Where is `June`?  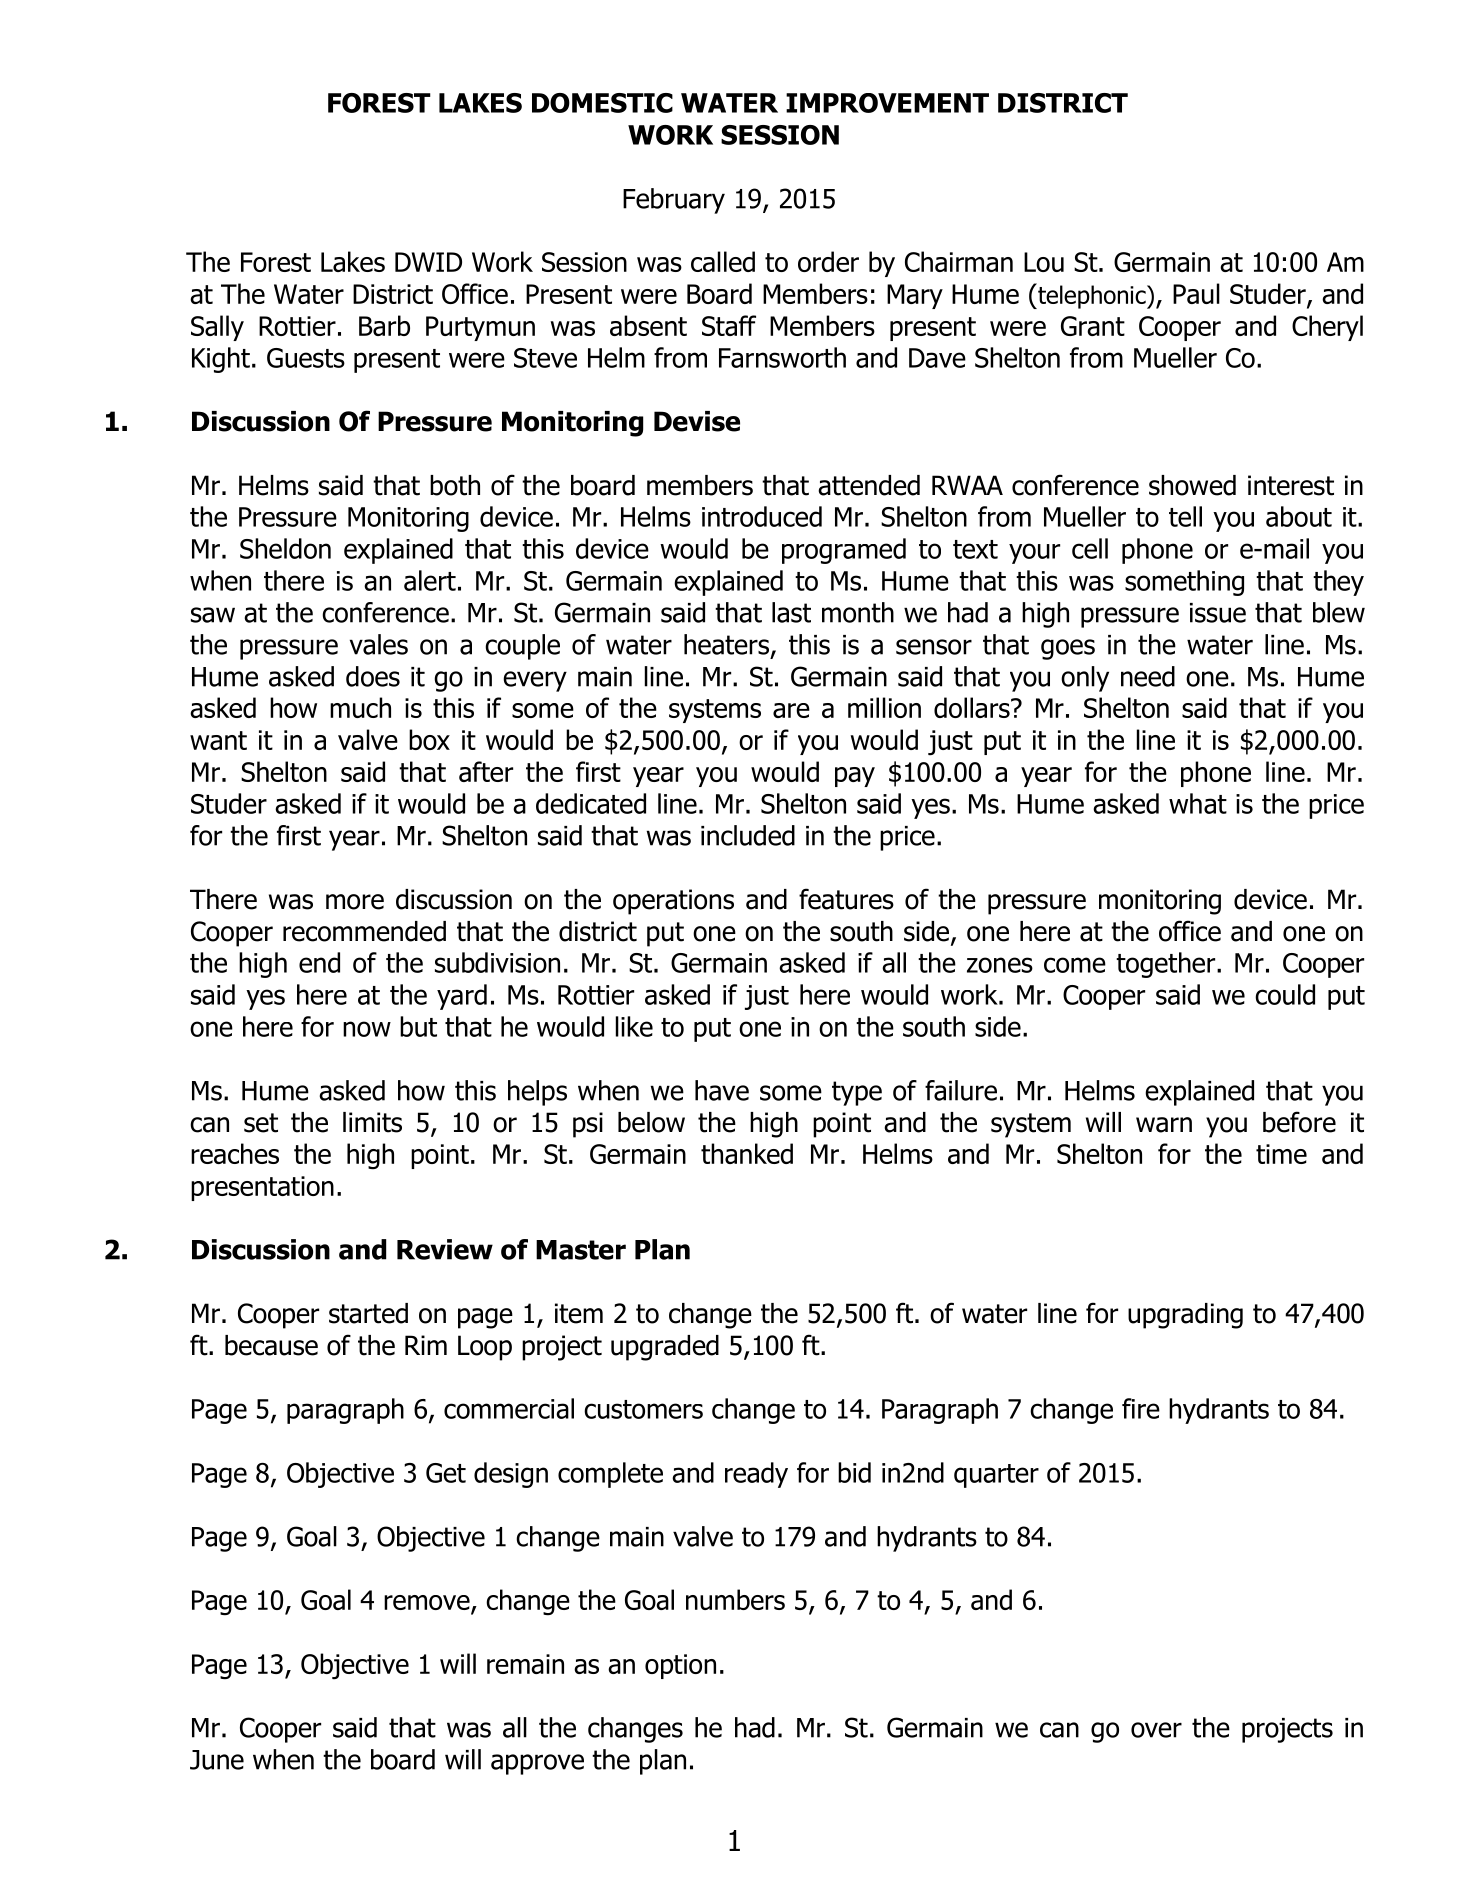
June is located at coordinates (217, 1760).
